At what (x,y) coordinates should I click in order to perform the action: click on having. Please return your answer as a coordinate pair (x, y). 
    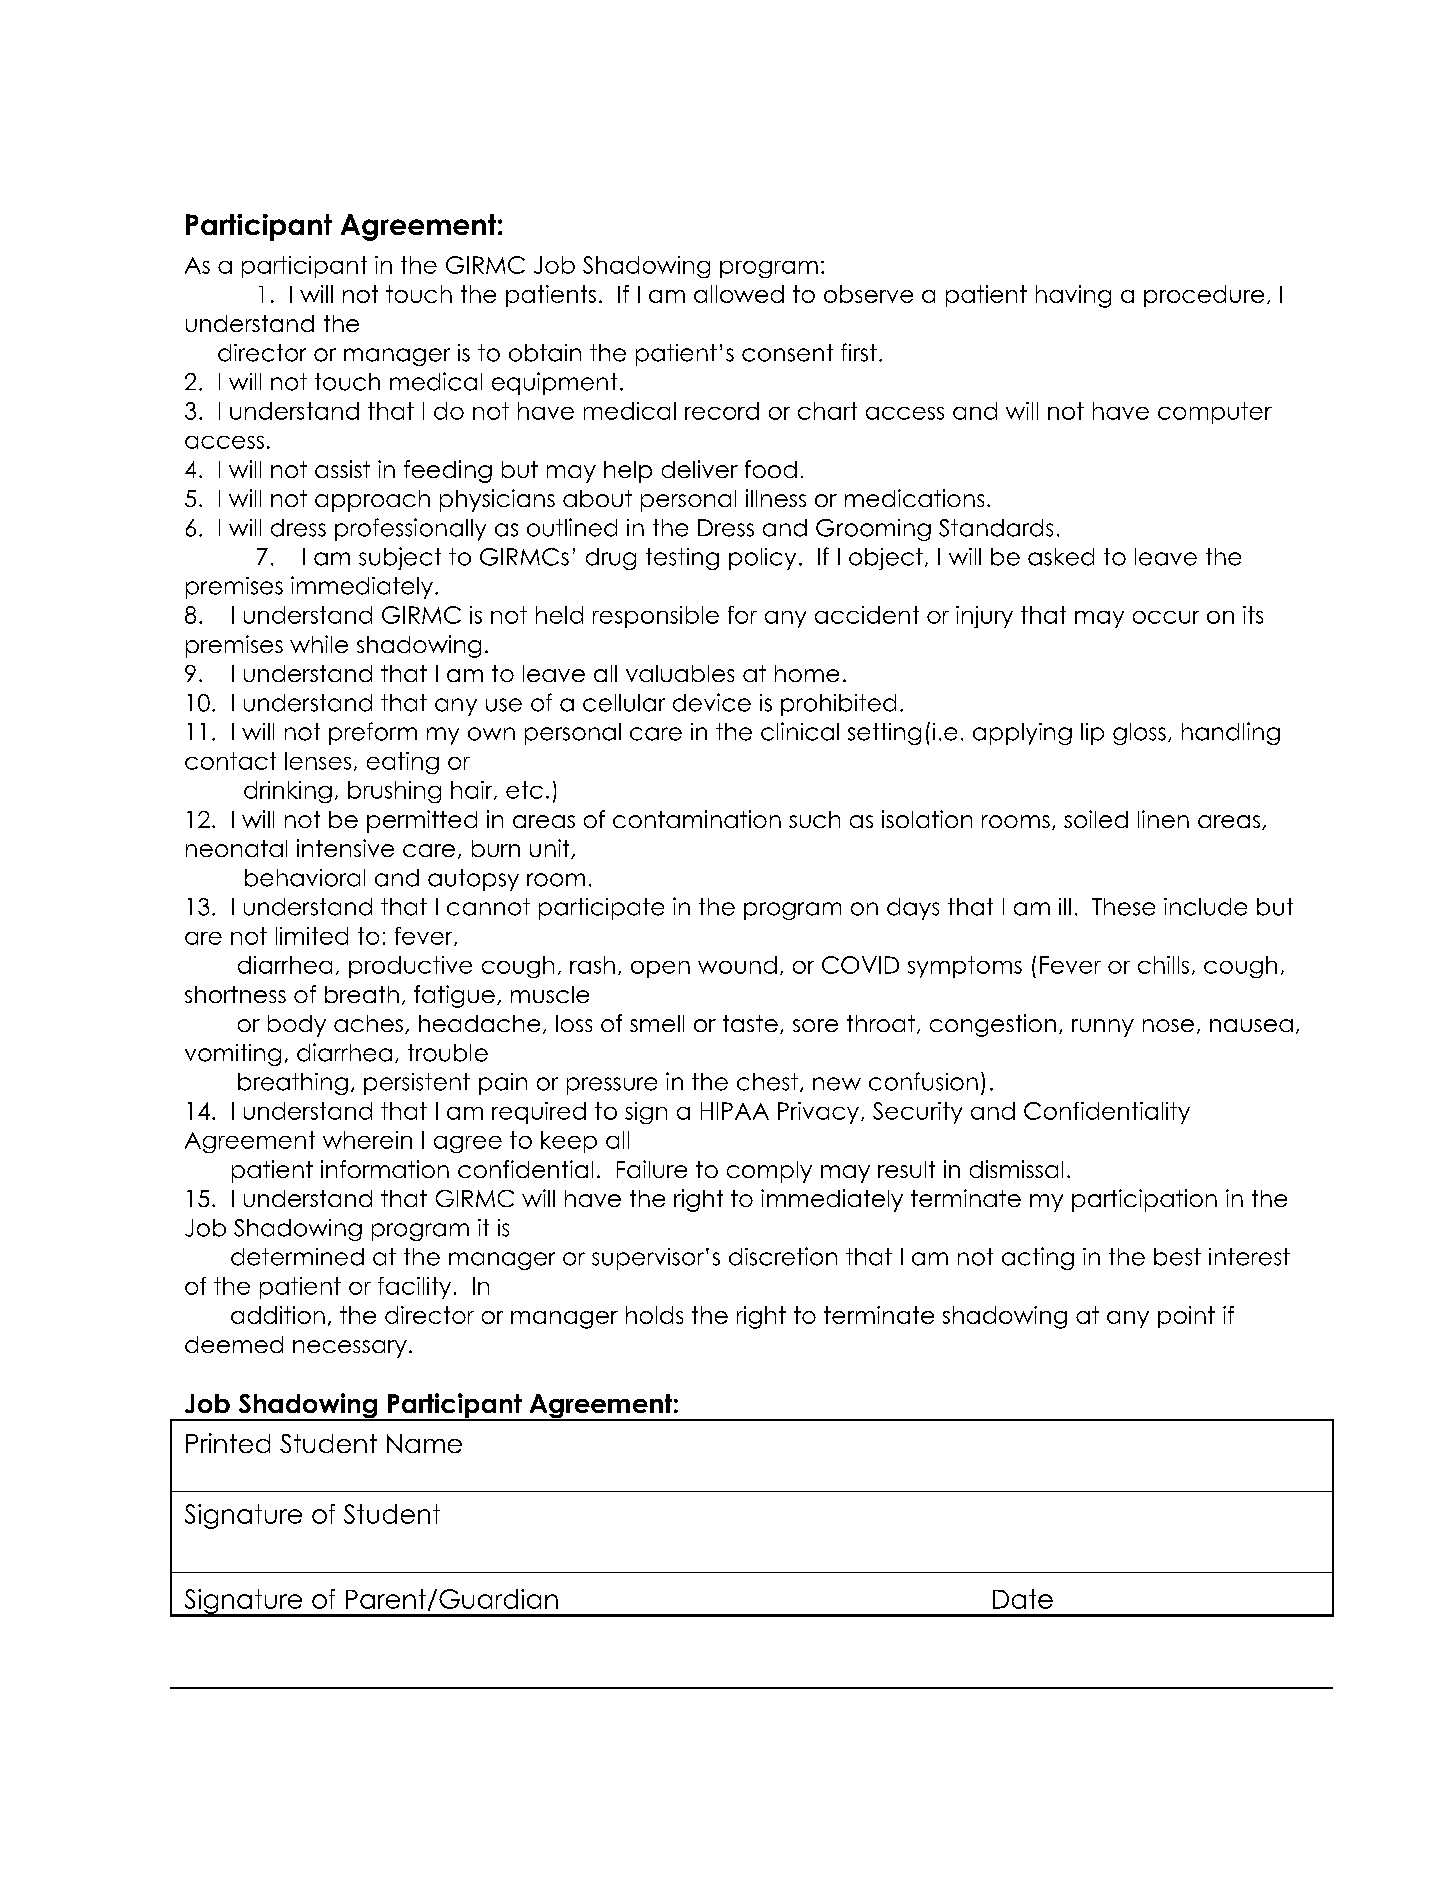
    Looking at the image, I should click on (1073, 296).
